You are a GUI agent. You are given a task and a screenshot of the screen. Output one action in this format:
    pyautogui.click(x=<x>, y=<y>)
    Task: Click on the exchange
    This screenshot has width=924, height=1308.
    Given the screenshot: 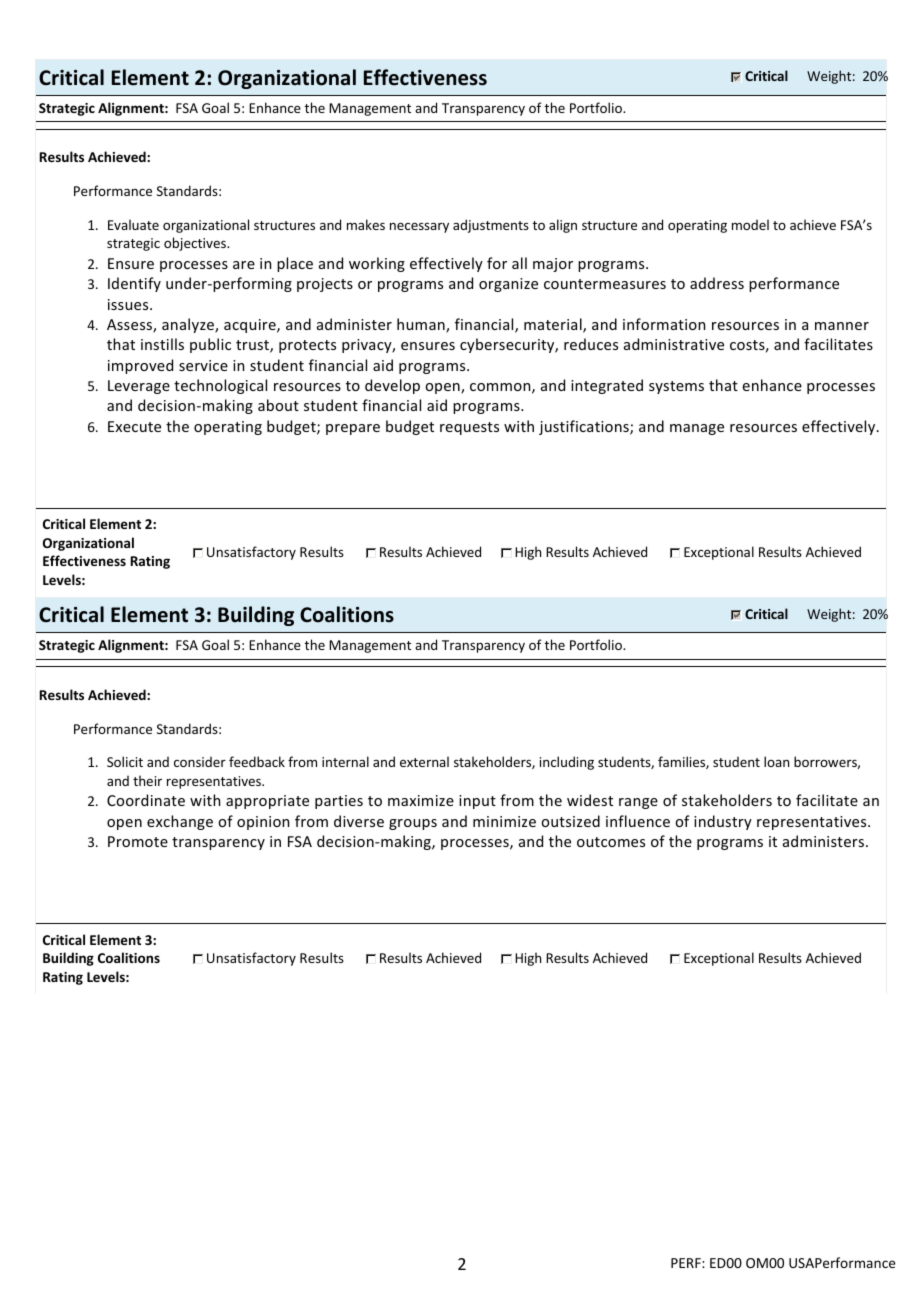 What is the action you would take?
    pyautogui.click(x=180, y=822)
